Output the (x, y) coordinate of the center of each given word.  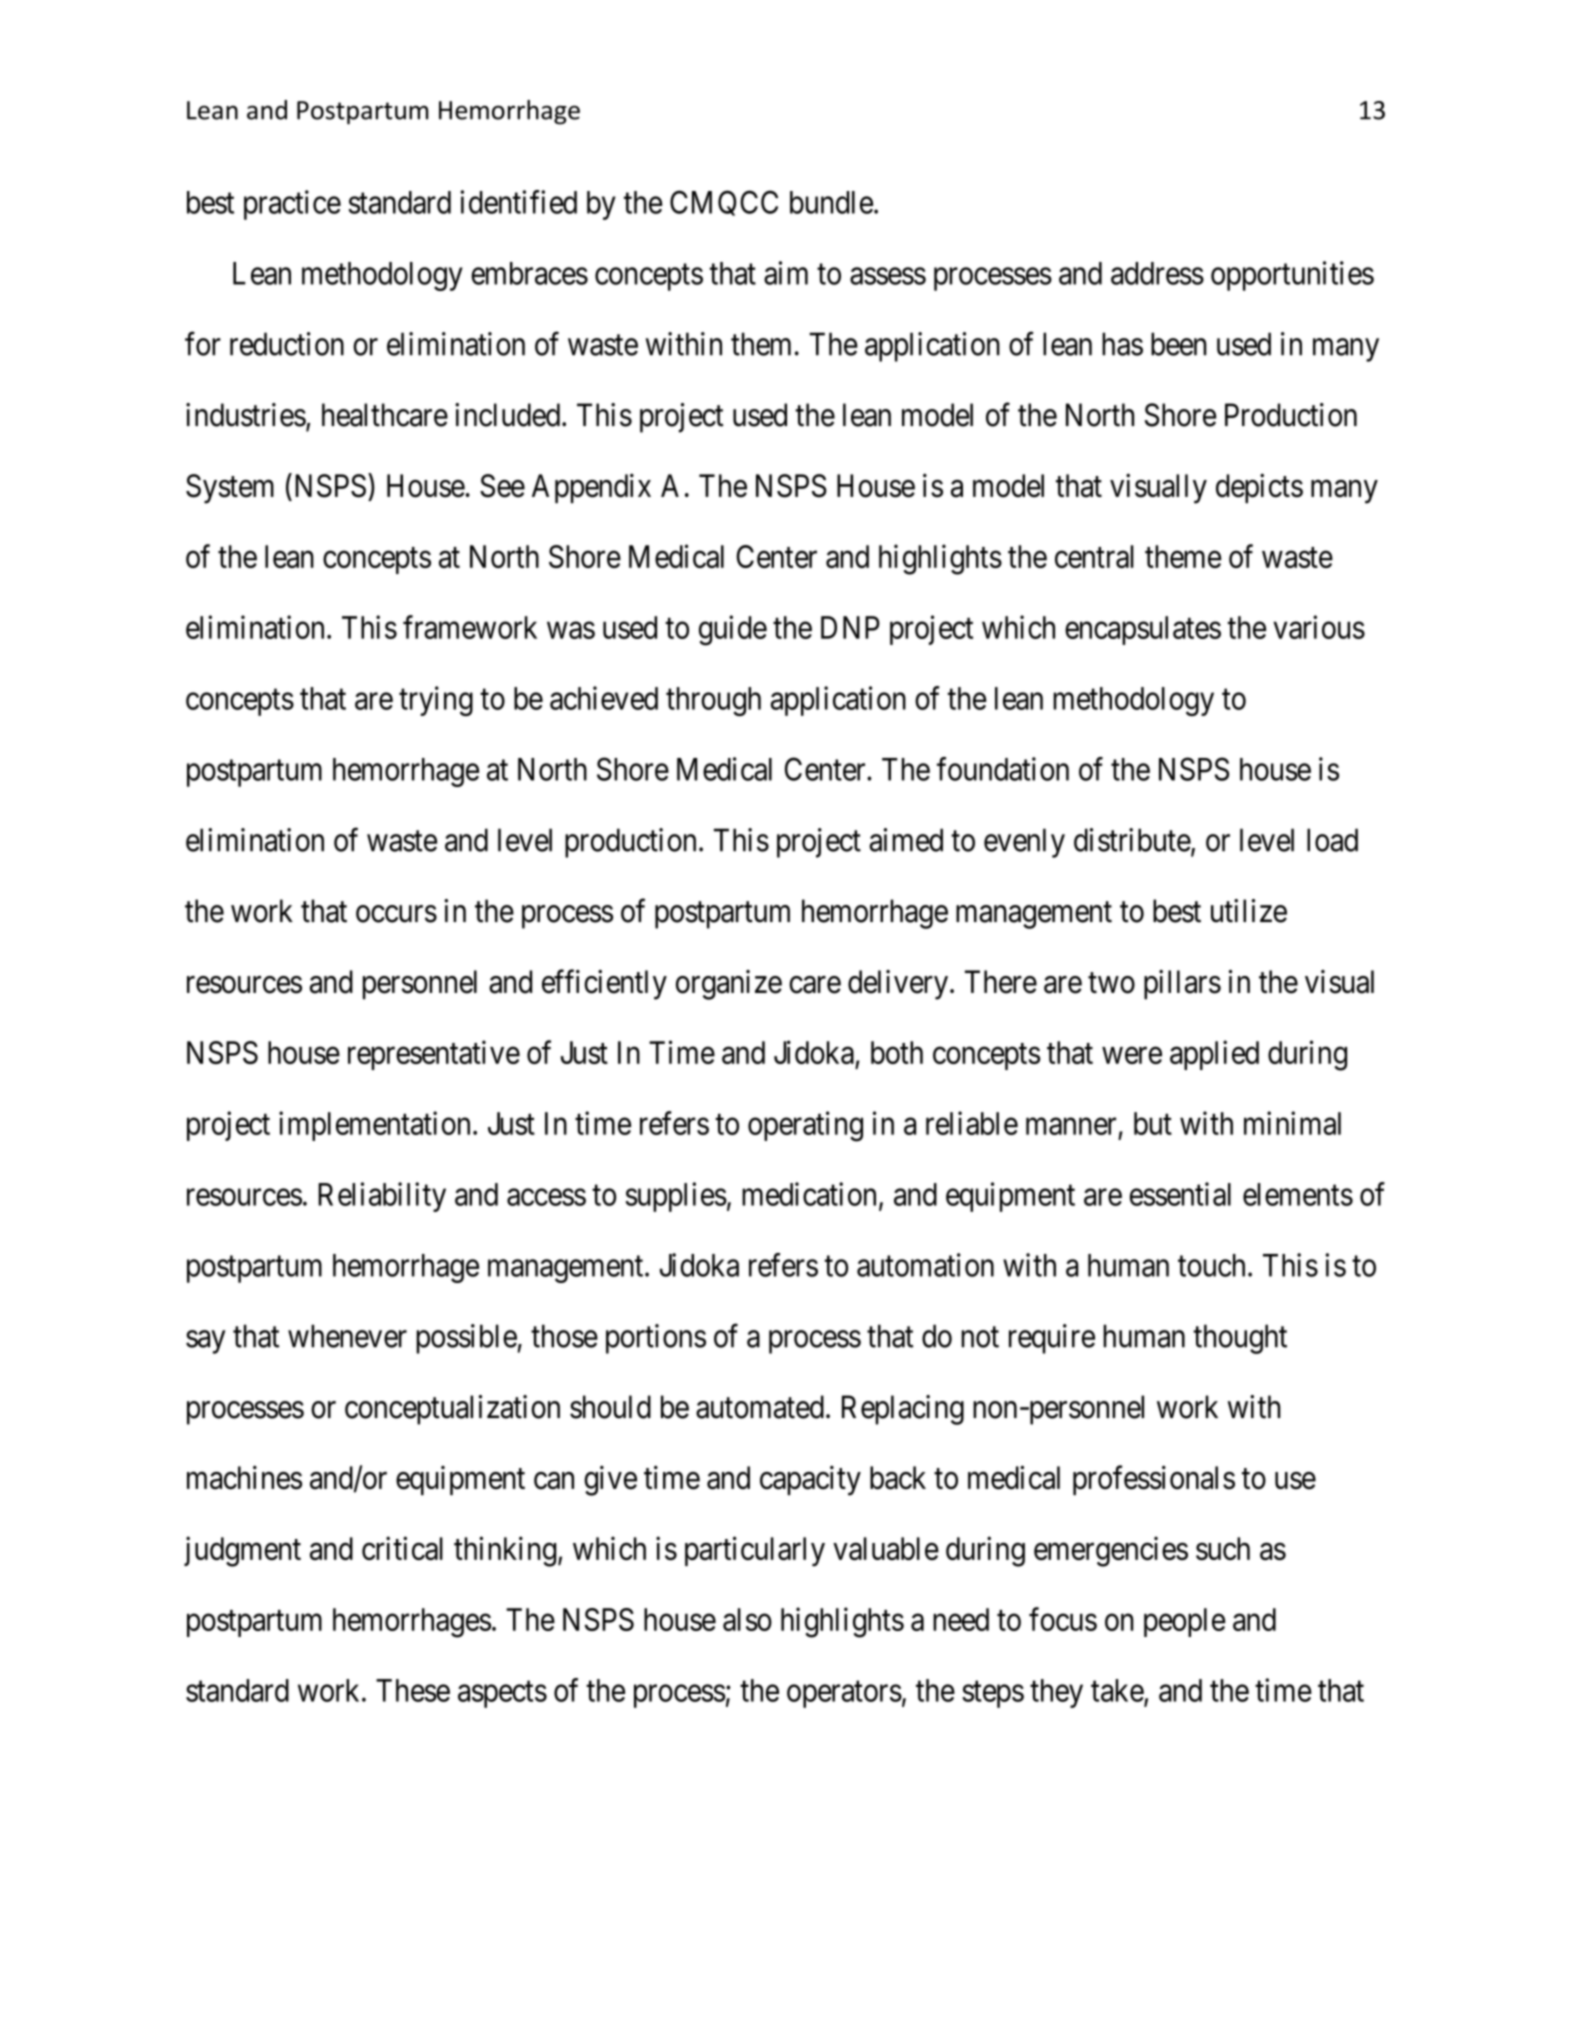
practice (292, 205)
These (413, 1690)
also (747, 1619)
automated (760, 1407)
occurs (396, 914)
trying (436, 701)
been (1178, 344)
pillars (1182, 985)
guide (733, 630)
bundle (831, 202)
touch (1211, 1265)
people (1184, 1622)
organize (729, 985)
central (1094, 556)
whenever (347, 1336)
